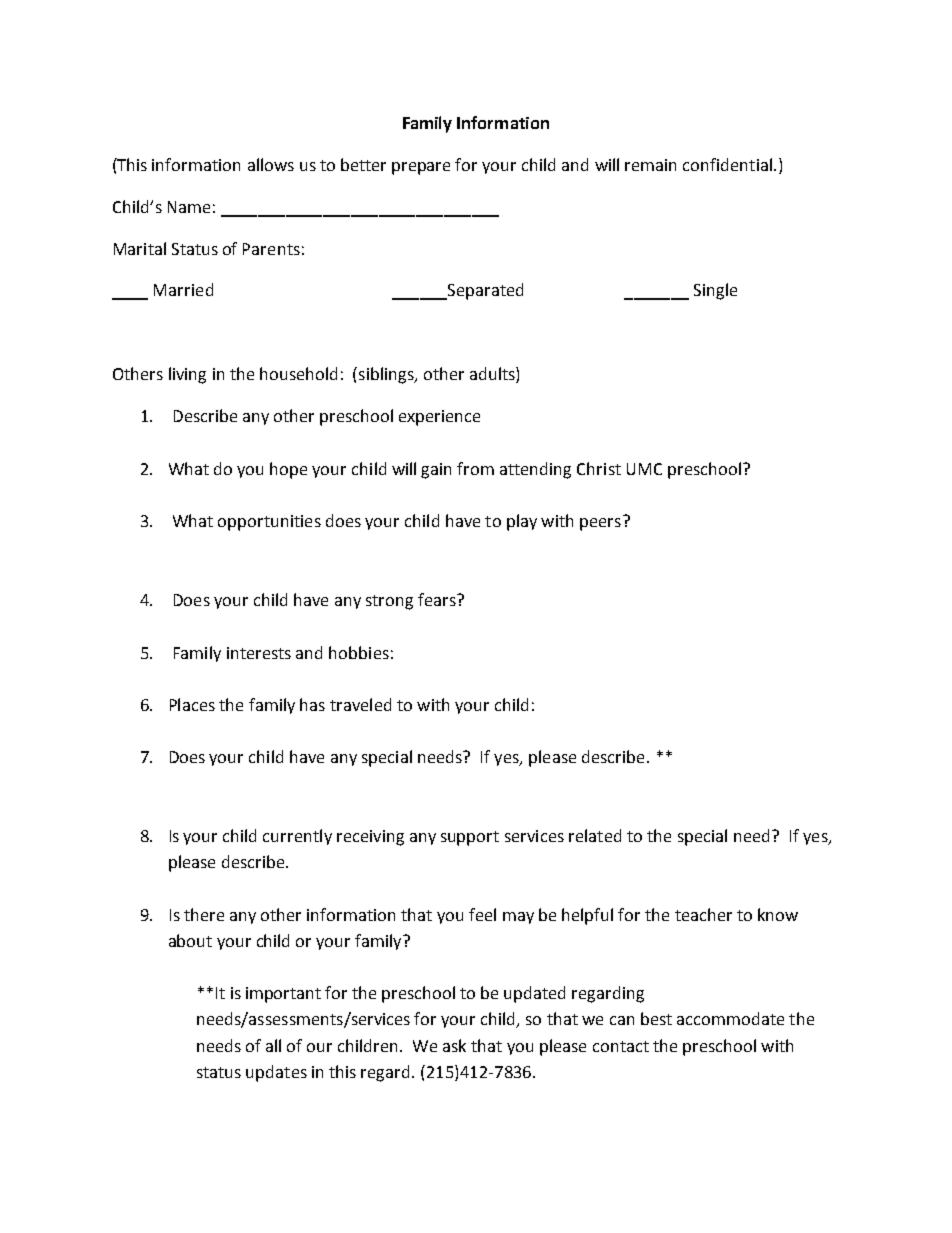 Image resolution: width=952 pixels, height=1233 pixels. Describe the element at coordinates (297, 837) in the screenshot. I see `currently` at that location.
